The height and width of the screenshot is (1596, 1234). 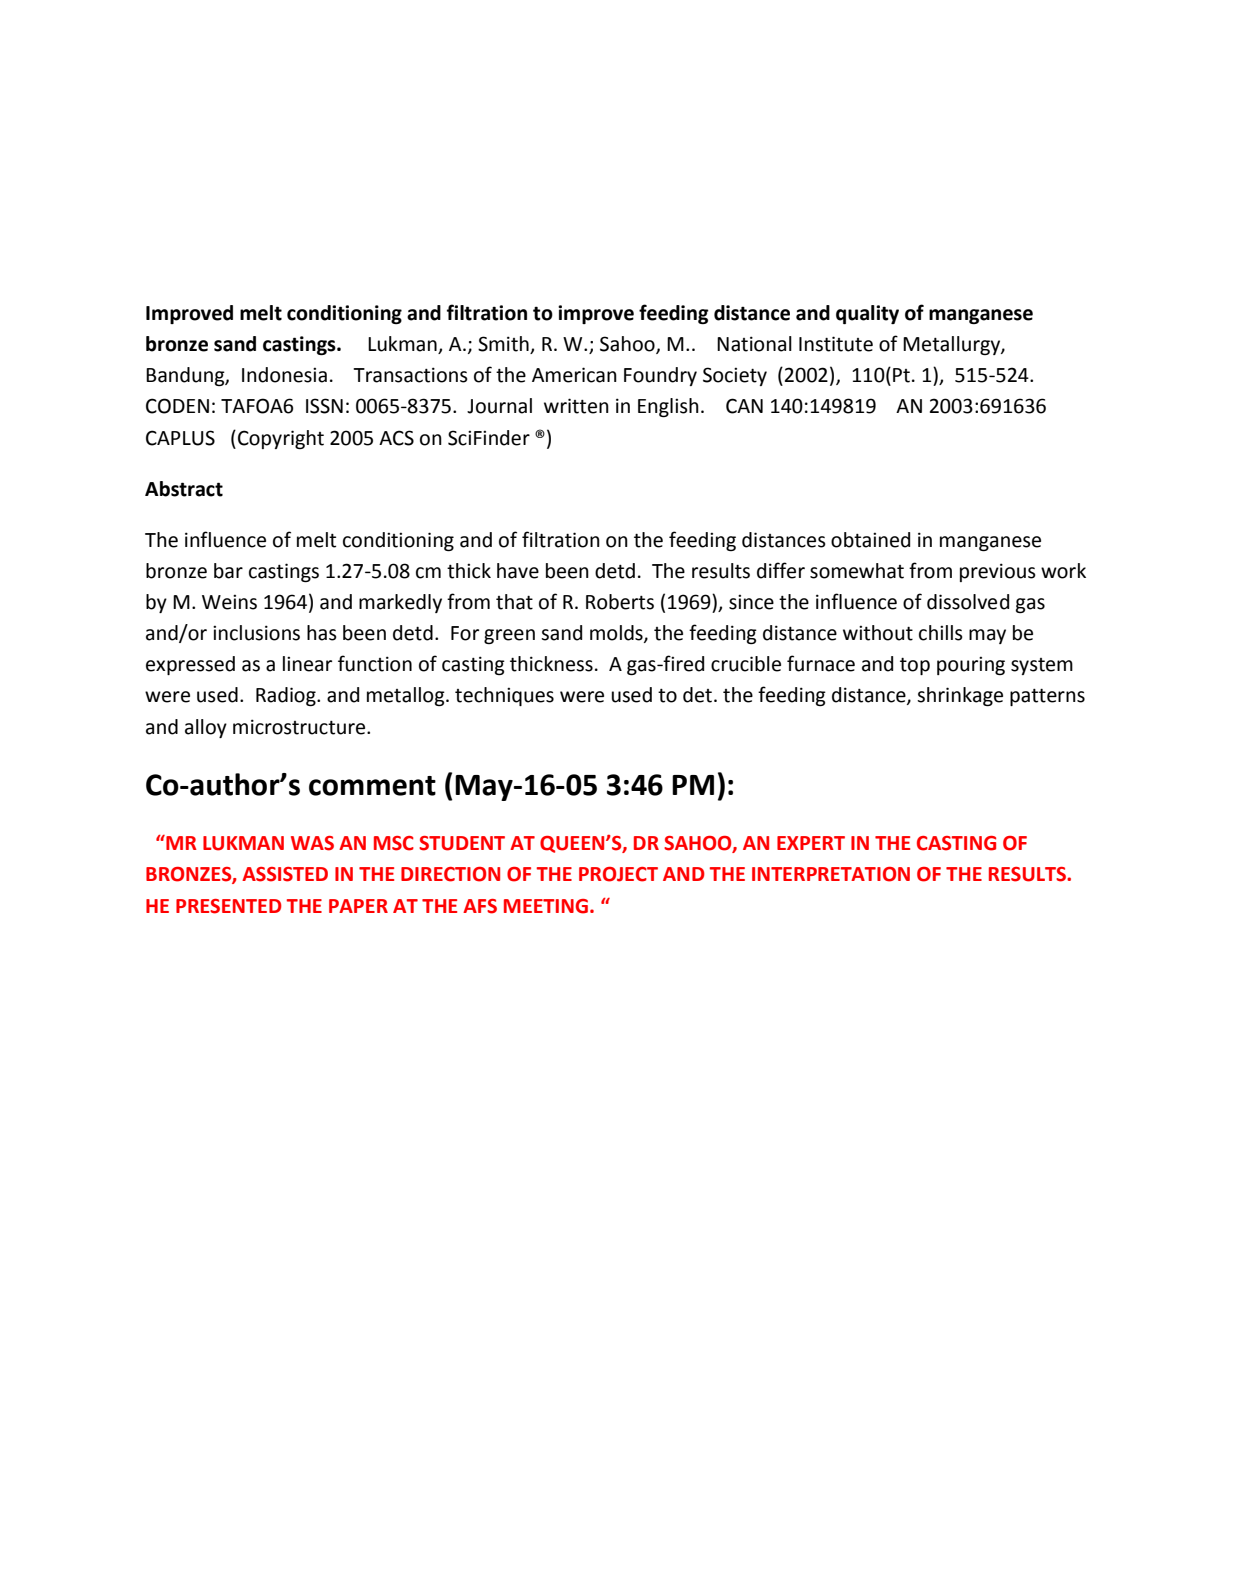 What do you see at coordinates (735, 376) in the screenshot?
I see `Society` at bounding box center [735, 376].
